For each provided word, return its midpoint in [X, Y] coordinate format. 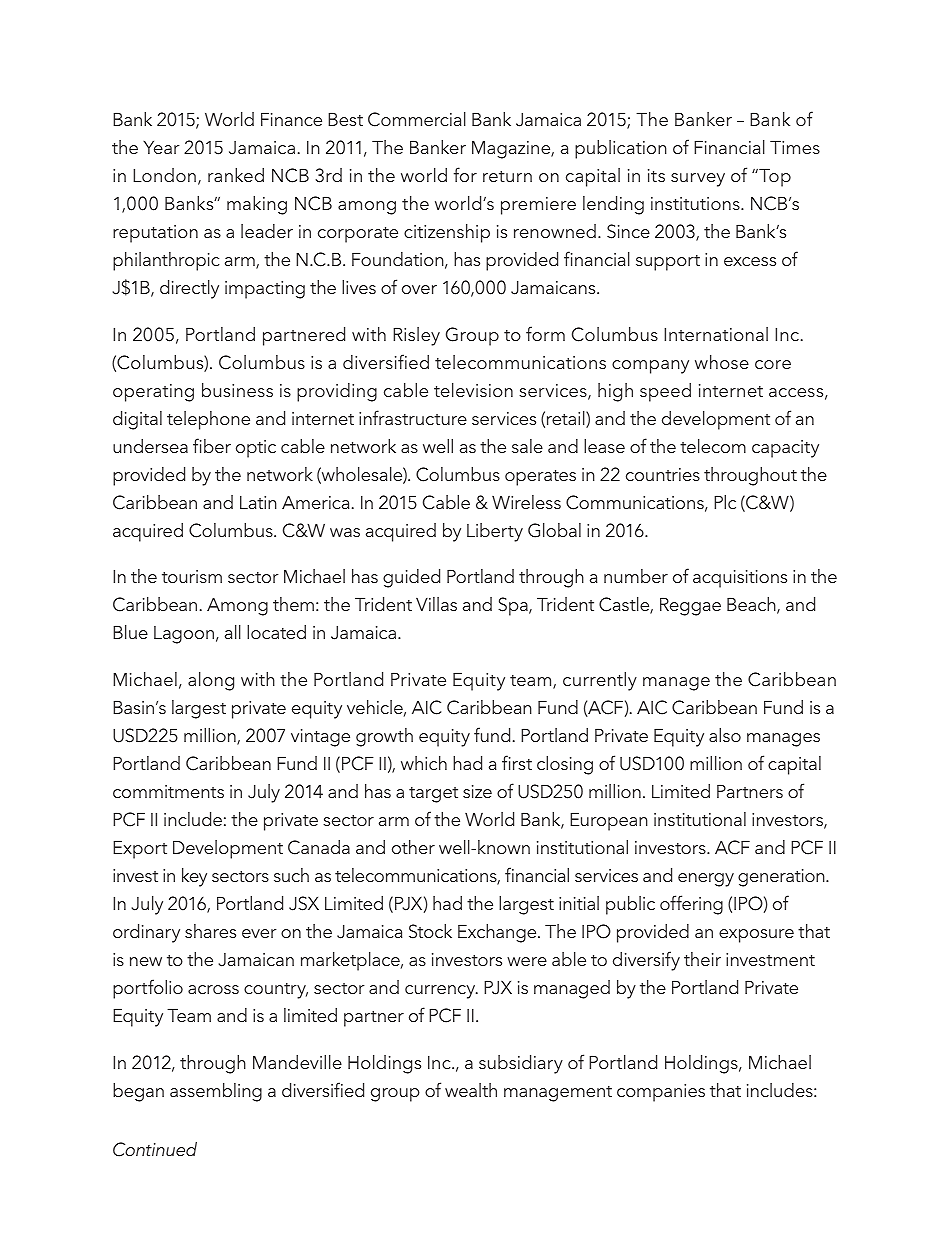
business [237, 390]
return [507, 176]
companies [661, 1093]
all [233, 632]
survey [698, 180]
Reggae [690, 606]
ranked [236, 175]
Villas [436, 604]
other [413, 847]
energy [706, 880]
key [194, 877]
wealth [471, 1090]
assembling [216, 1092]
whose [722, 362]
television [473, 390]
